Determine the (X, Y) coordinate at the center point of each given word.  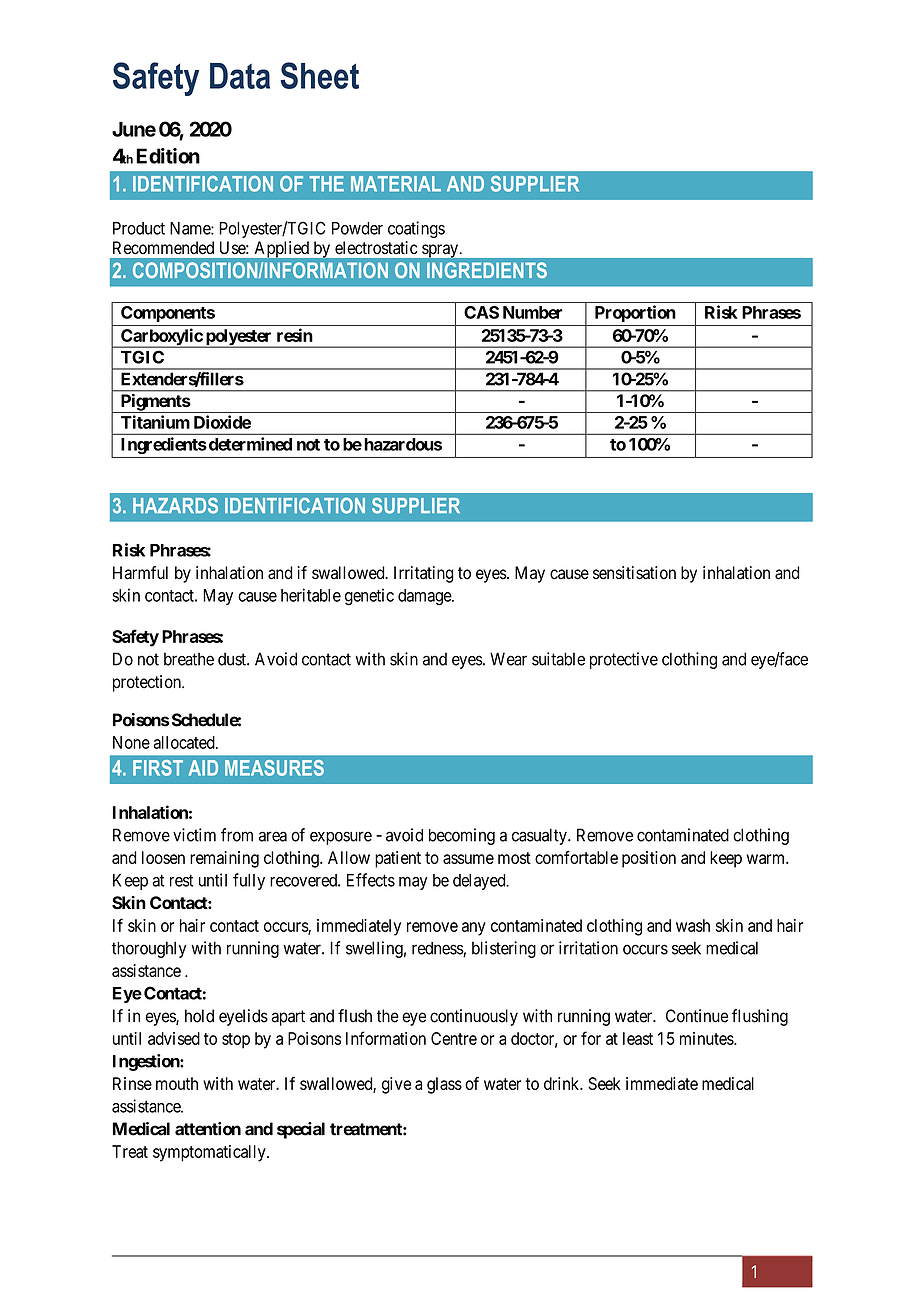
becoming (462, 836)
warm (767, 859)
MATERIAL (396, 184)
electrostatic (376, 247)
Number (533, 312)
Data (240, 76)
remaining (224, 859)
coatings (416, 229)
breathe (189, 659)
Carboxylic (161, 338)
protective (624, 660)
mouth (177, 1083)
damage (425, 597)
